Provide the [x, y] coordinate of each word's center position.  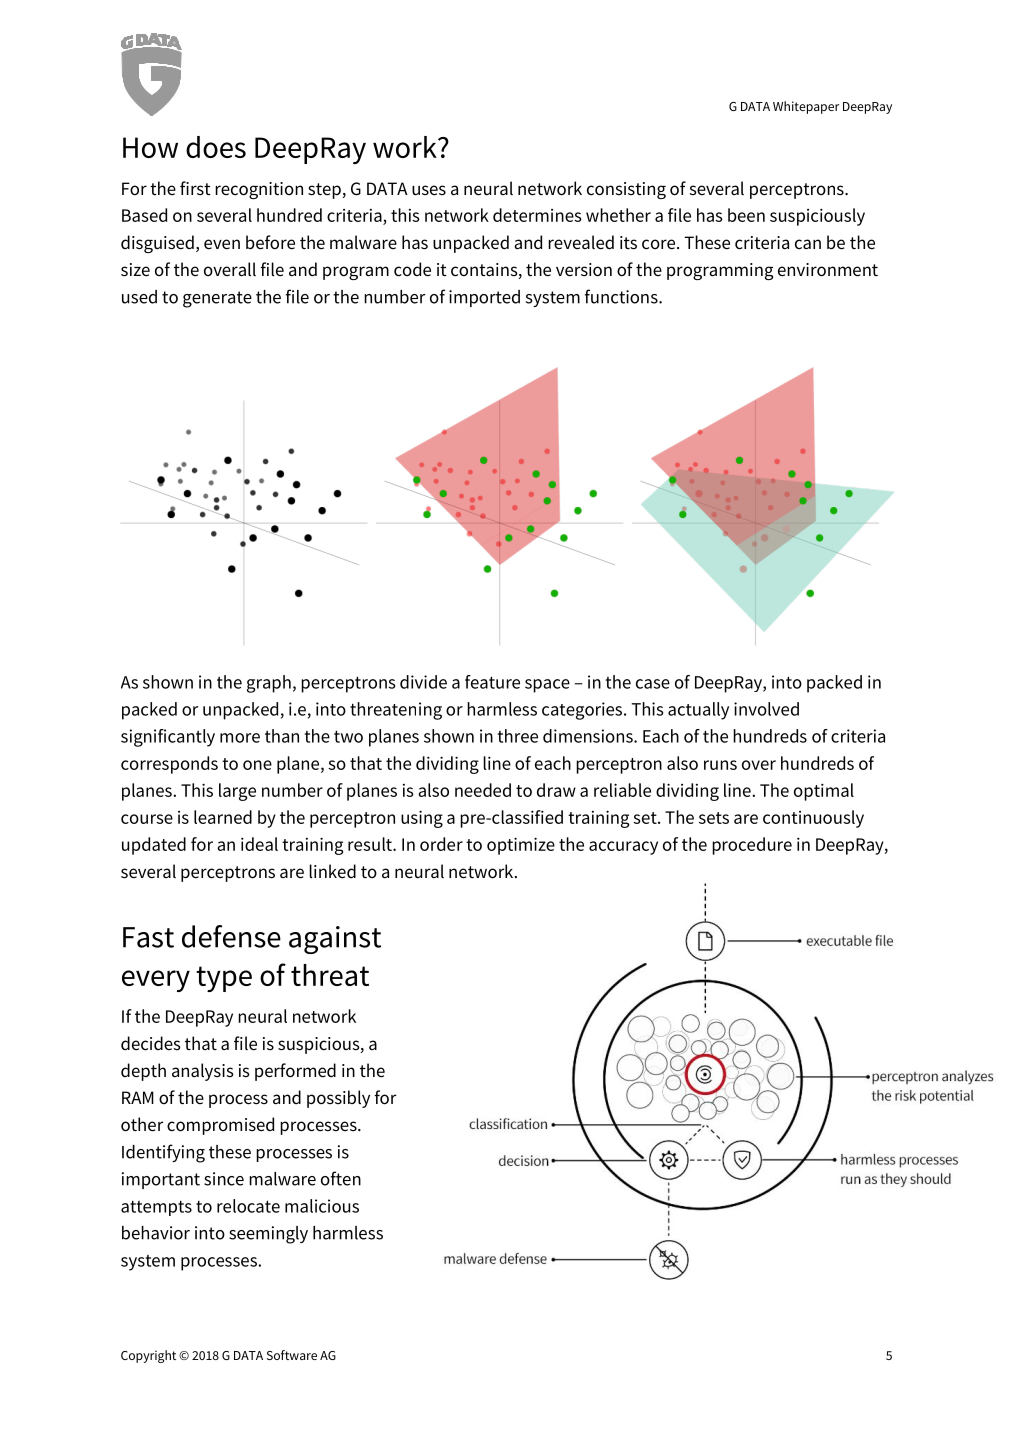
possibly [338, 1099]
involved [766, 709]
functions [622, 296]
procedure [752, 846]
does [216, 147]
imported [484, 298]
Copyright [148, 1356]
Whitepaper [806, 107]
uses [429, 190]
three [518, 736]
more [240, 738]
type [224, 979]
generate [217, 299]
